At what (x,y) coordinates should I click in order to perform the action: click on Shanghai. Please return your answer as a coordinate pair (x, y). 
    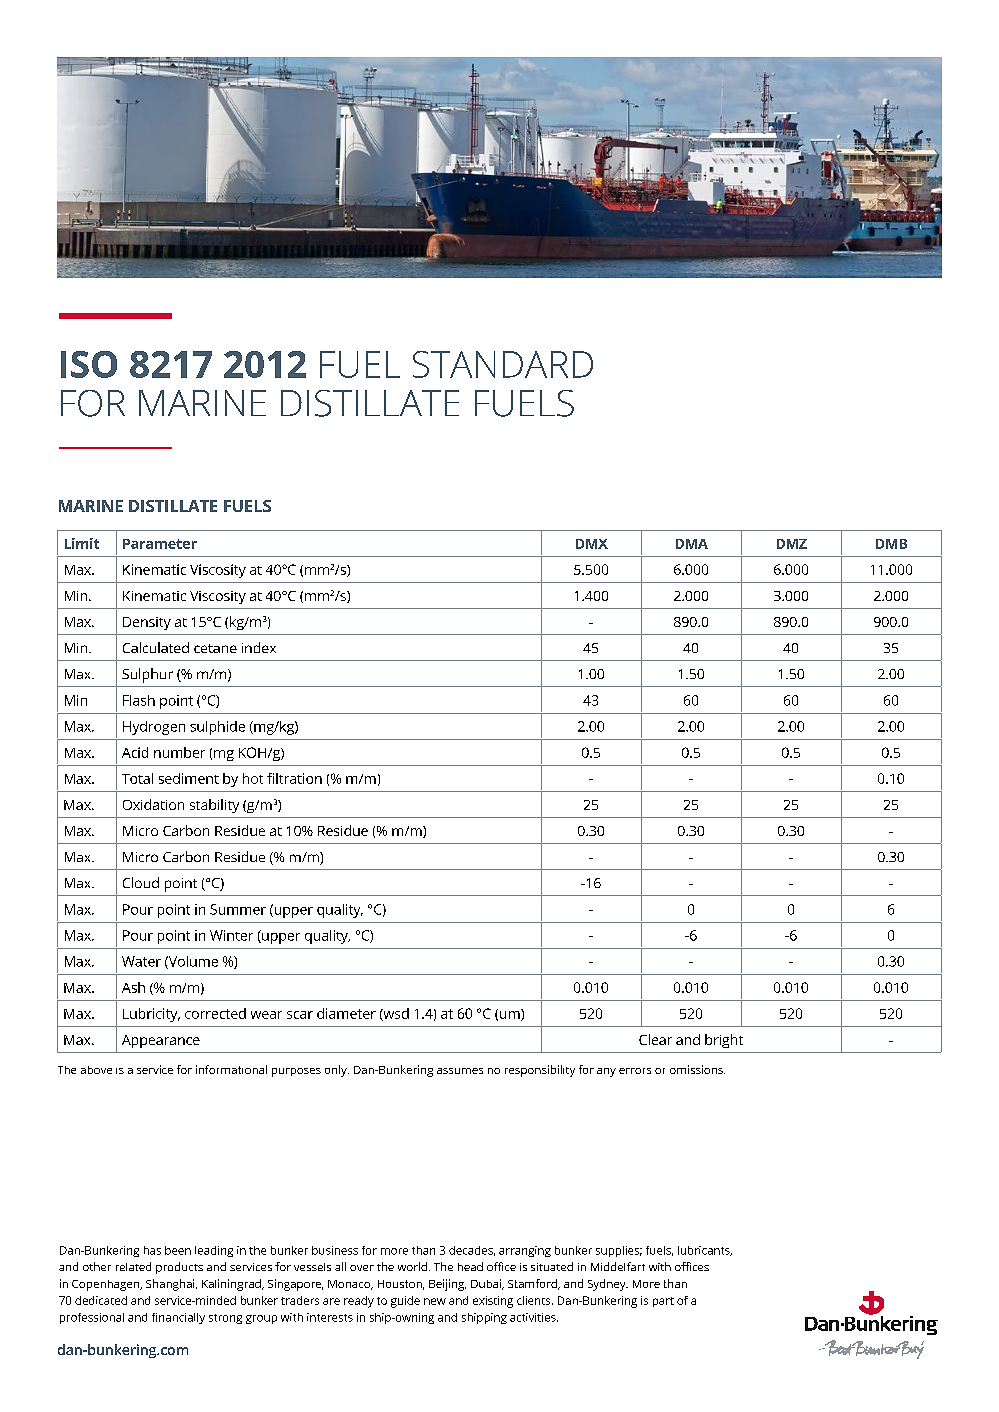
    Looking at the image, I should click on (171, 1285).
